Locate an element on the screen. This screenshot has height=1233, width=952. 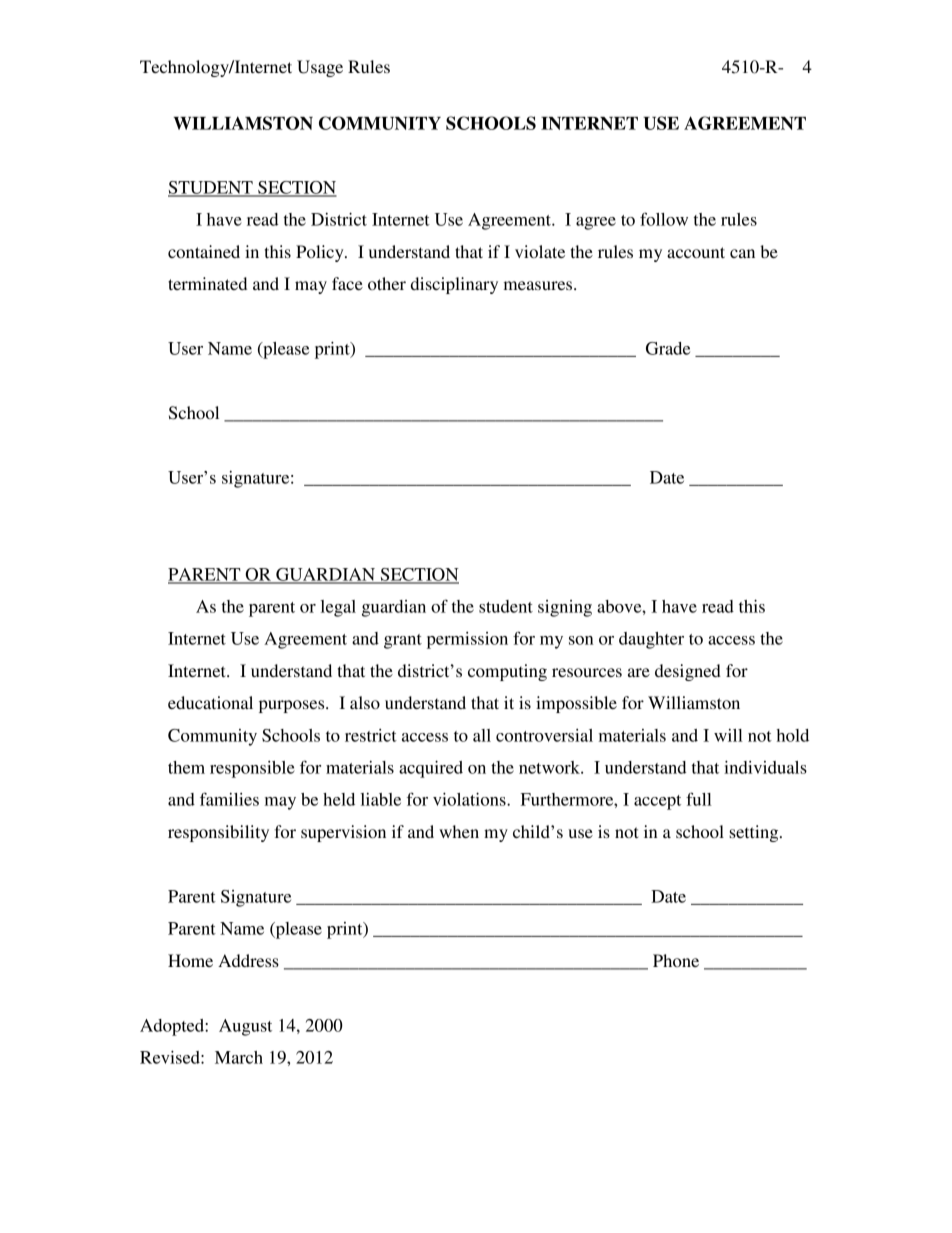
educational is located at coordinates (210, 702).
